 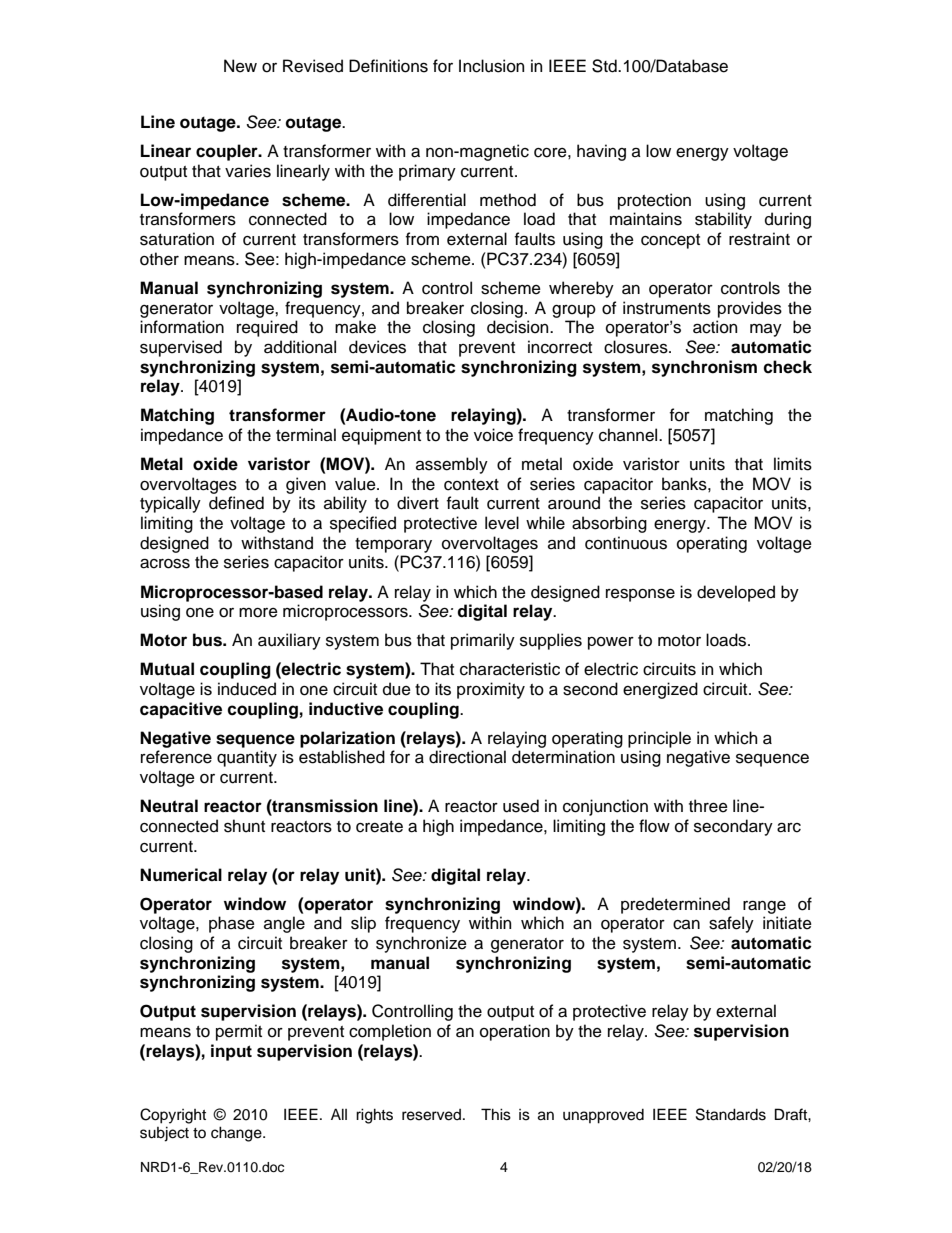 I want to click on required, so click(x=267, y=328).
